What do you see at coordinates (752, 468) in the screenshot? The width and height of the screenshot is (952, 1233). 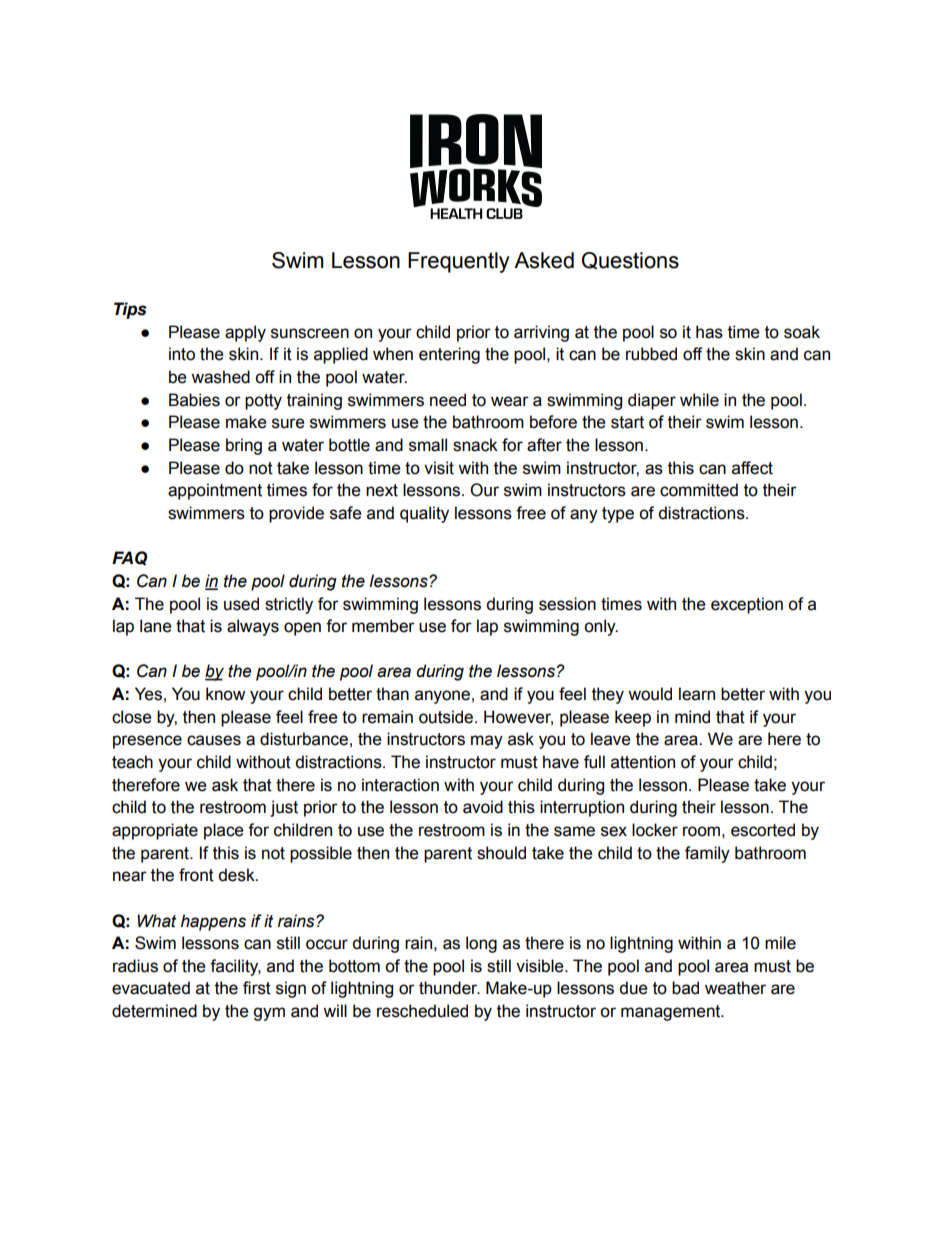 I see `affect` at bounding box center [752, 468].
